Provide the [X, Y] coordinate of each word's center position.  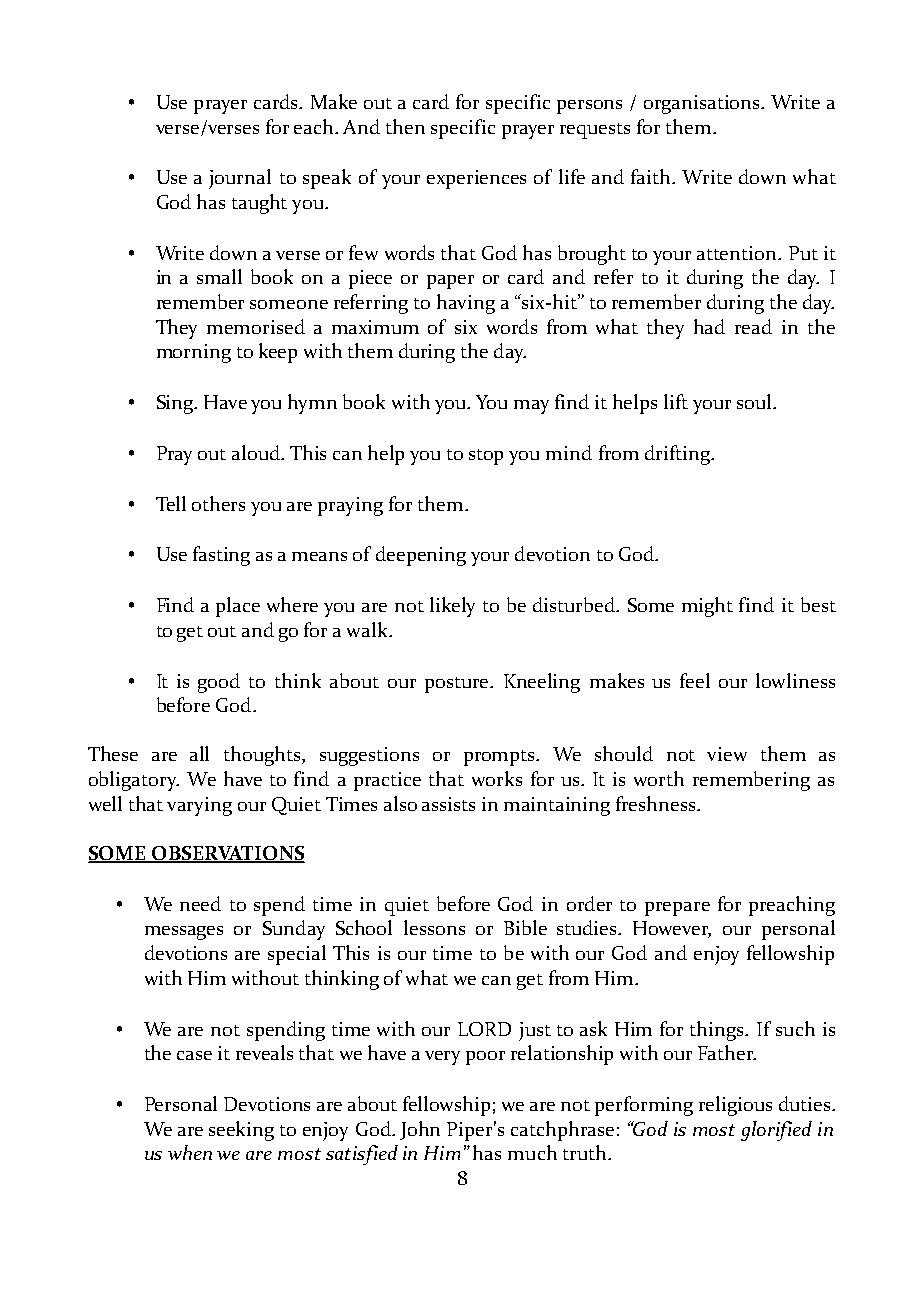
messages [184, 933]
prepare [677, 909]
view [727, 754]
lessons [434, 927]
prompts [501, 758]
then [405, 126]
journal [240, 179]
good [219, 683]
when [190, 1152]
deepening [421, 556]
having [466, 304]
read [753, 326]
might [707, 607]
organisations [703, 104]
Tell [171, 503]
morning [194, 353]
